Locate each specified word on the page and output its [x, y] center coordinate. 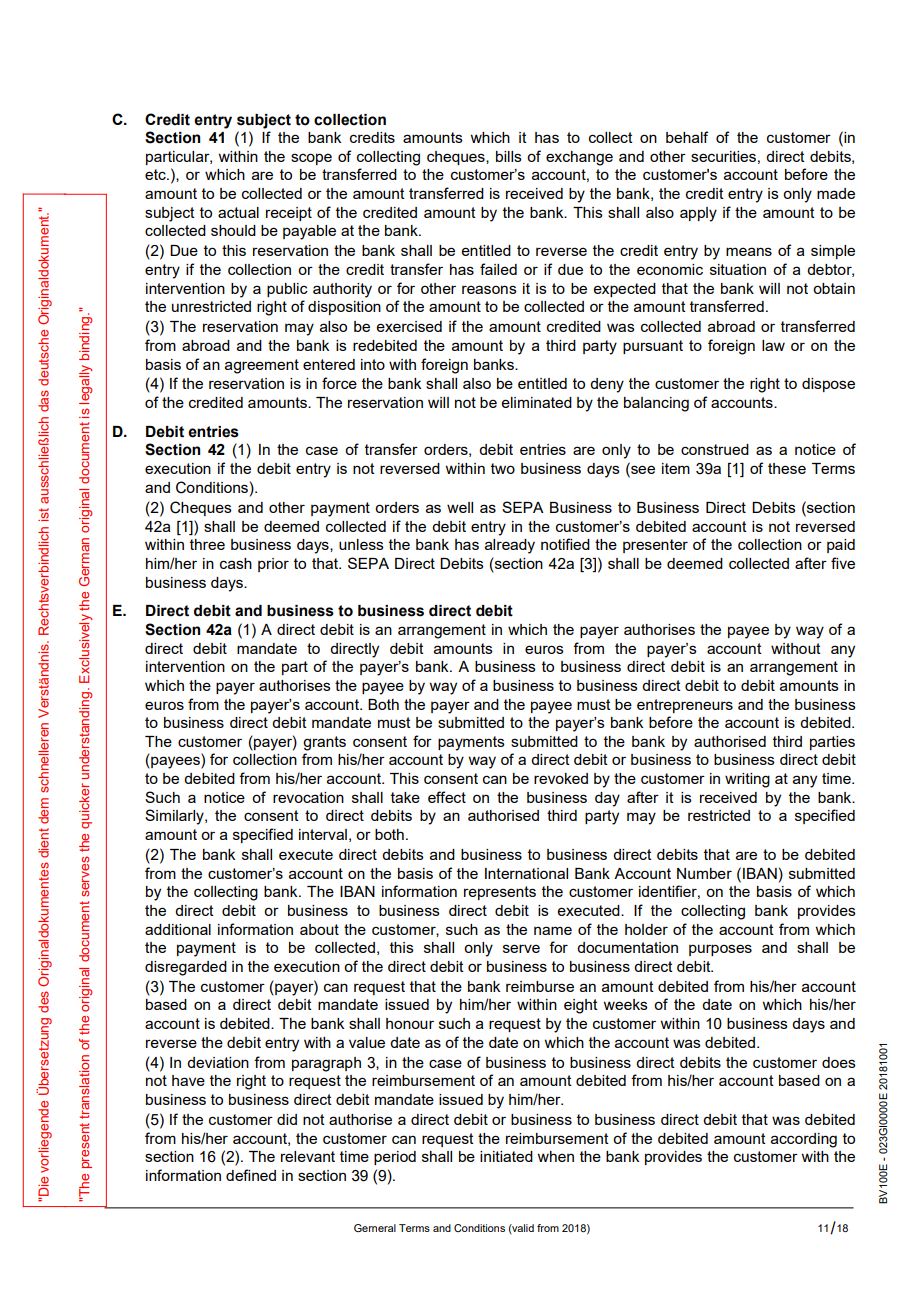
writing [747, 780]
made [836, 193]
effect [447, 797]
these [787, 468]
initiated [506, 1156]
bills [509, 156]
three [207, 544]
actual [238, 212]
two [503, 468]
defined [251, 1175]
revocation [308, 797]
